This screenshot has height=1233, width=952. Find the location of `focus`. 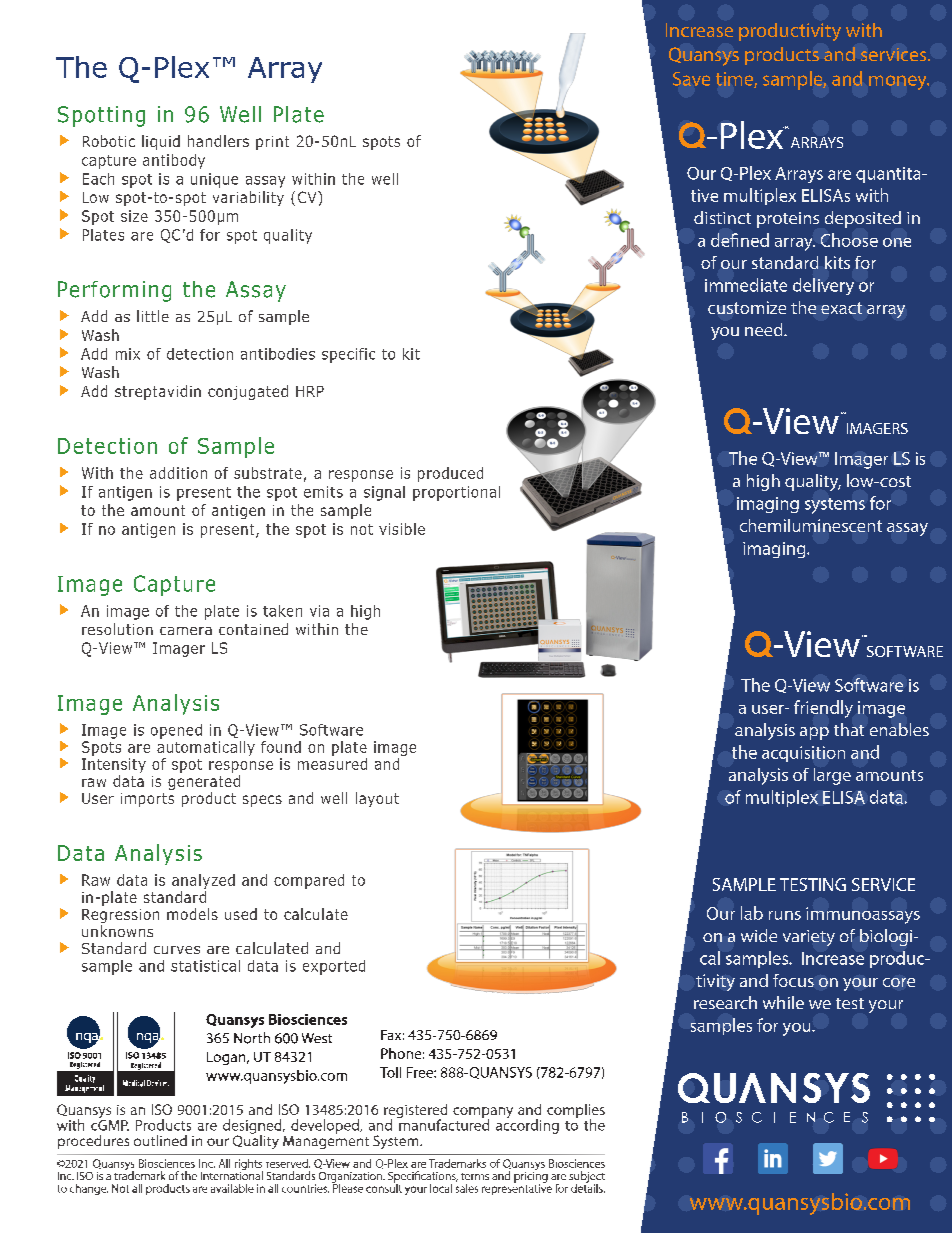

focus is located at coordinates (793, 980).
